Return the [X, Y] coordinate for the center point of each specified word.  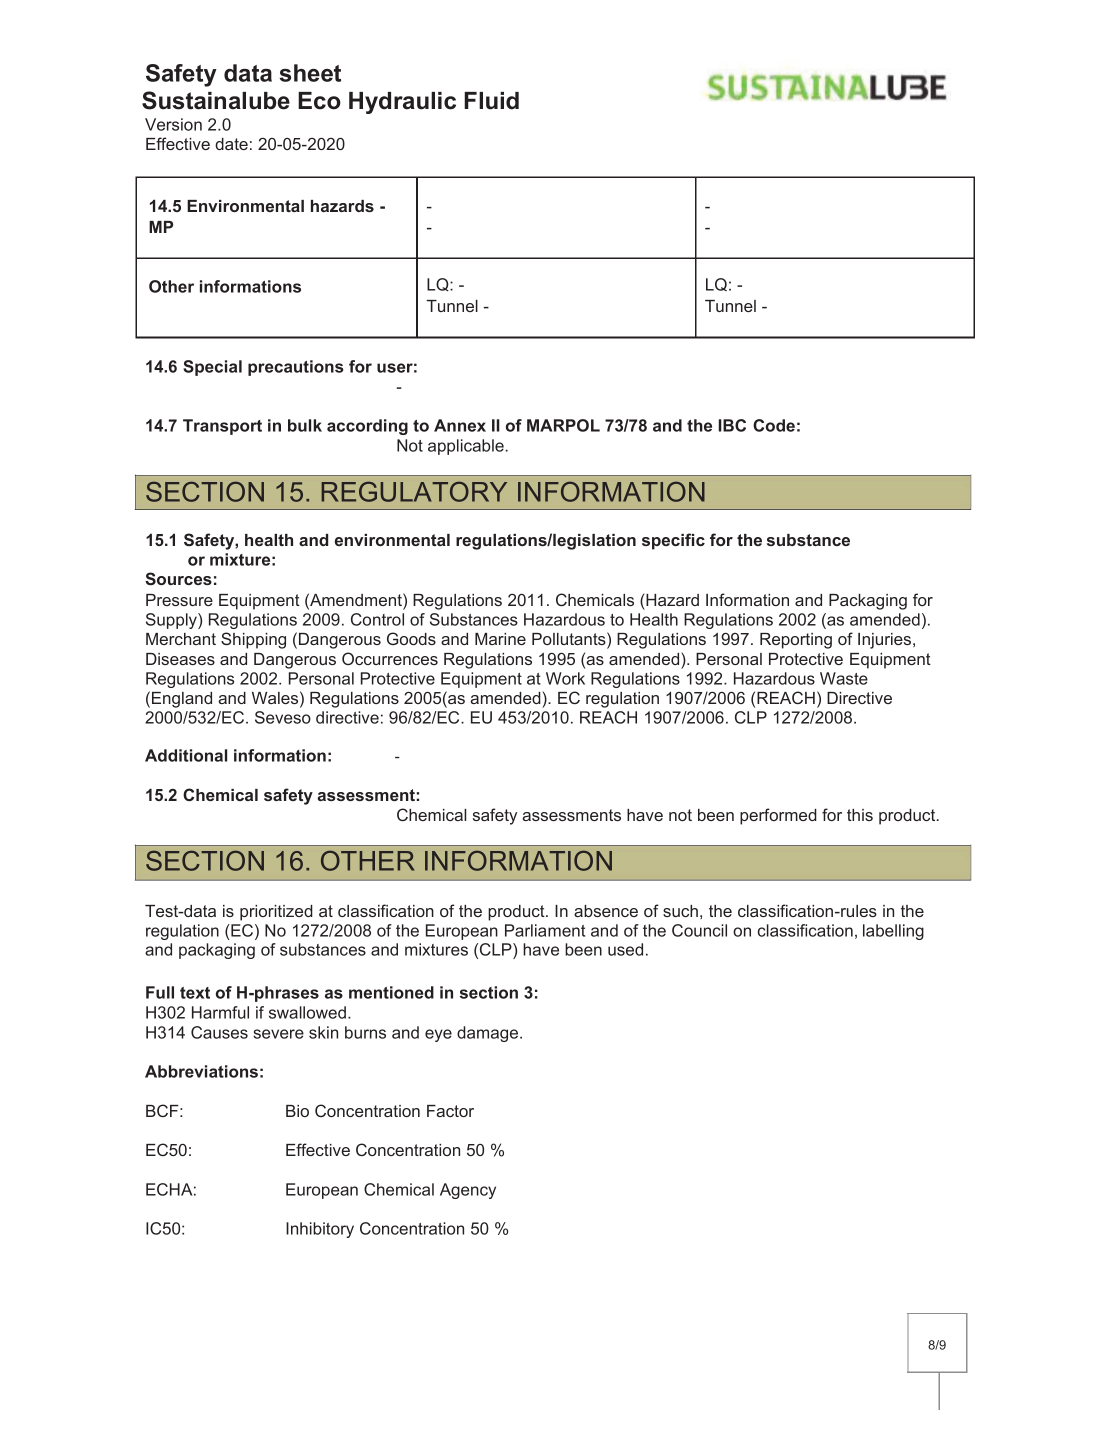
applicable [466, 447]
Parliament [545, 930]
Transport [222, 427]
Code [774, 425]
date [231, 144]
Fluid [491, 101]
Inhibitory [320, 1230]
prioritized [276, 913]
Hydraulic [402, 103]
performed [778, 816]
